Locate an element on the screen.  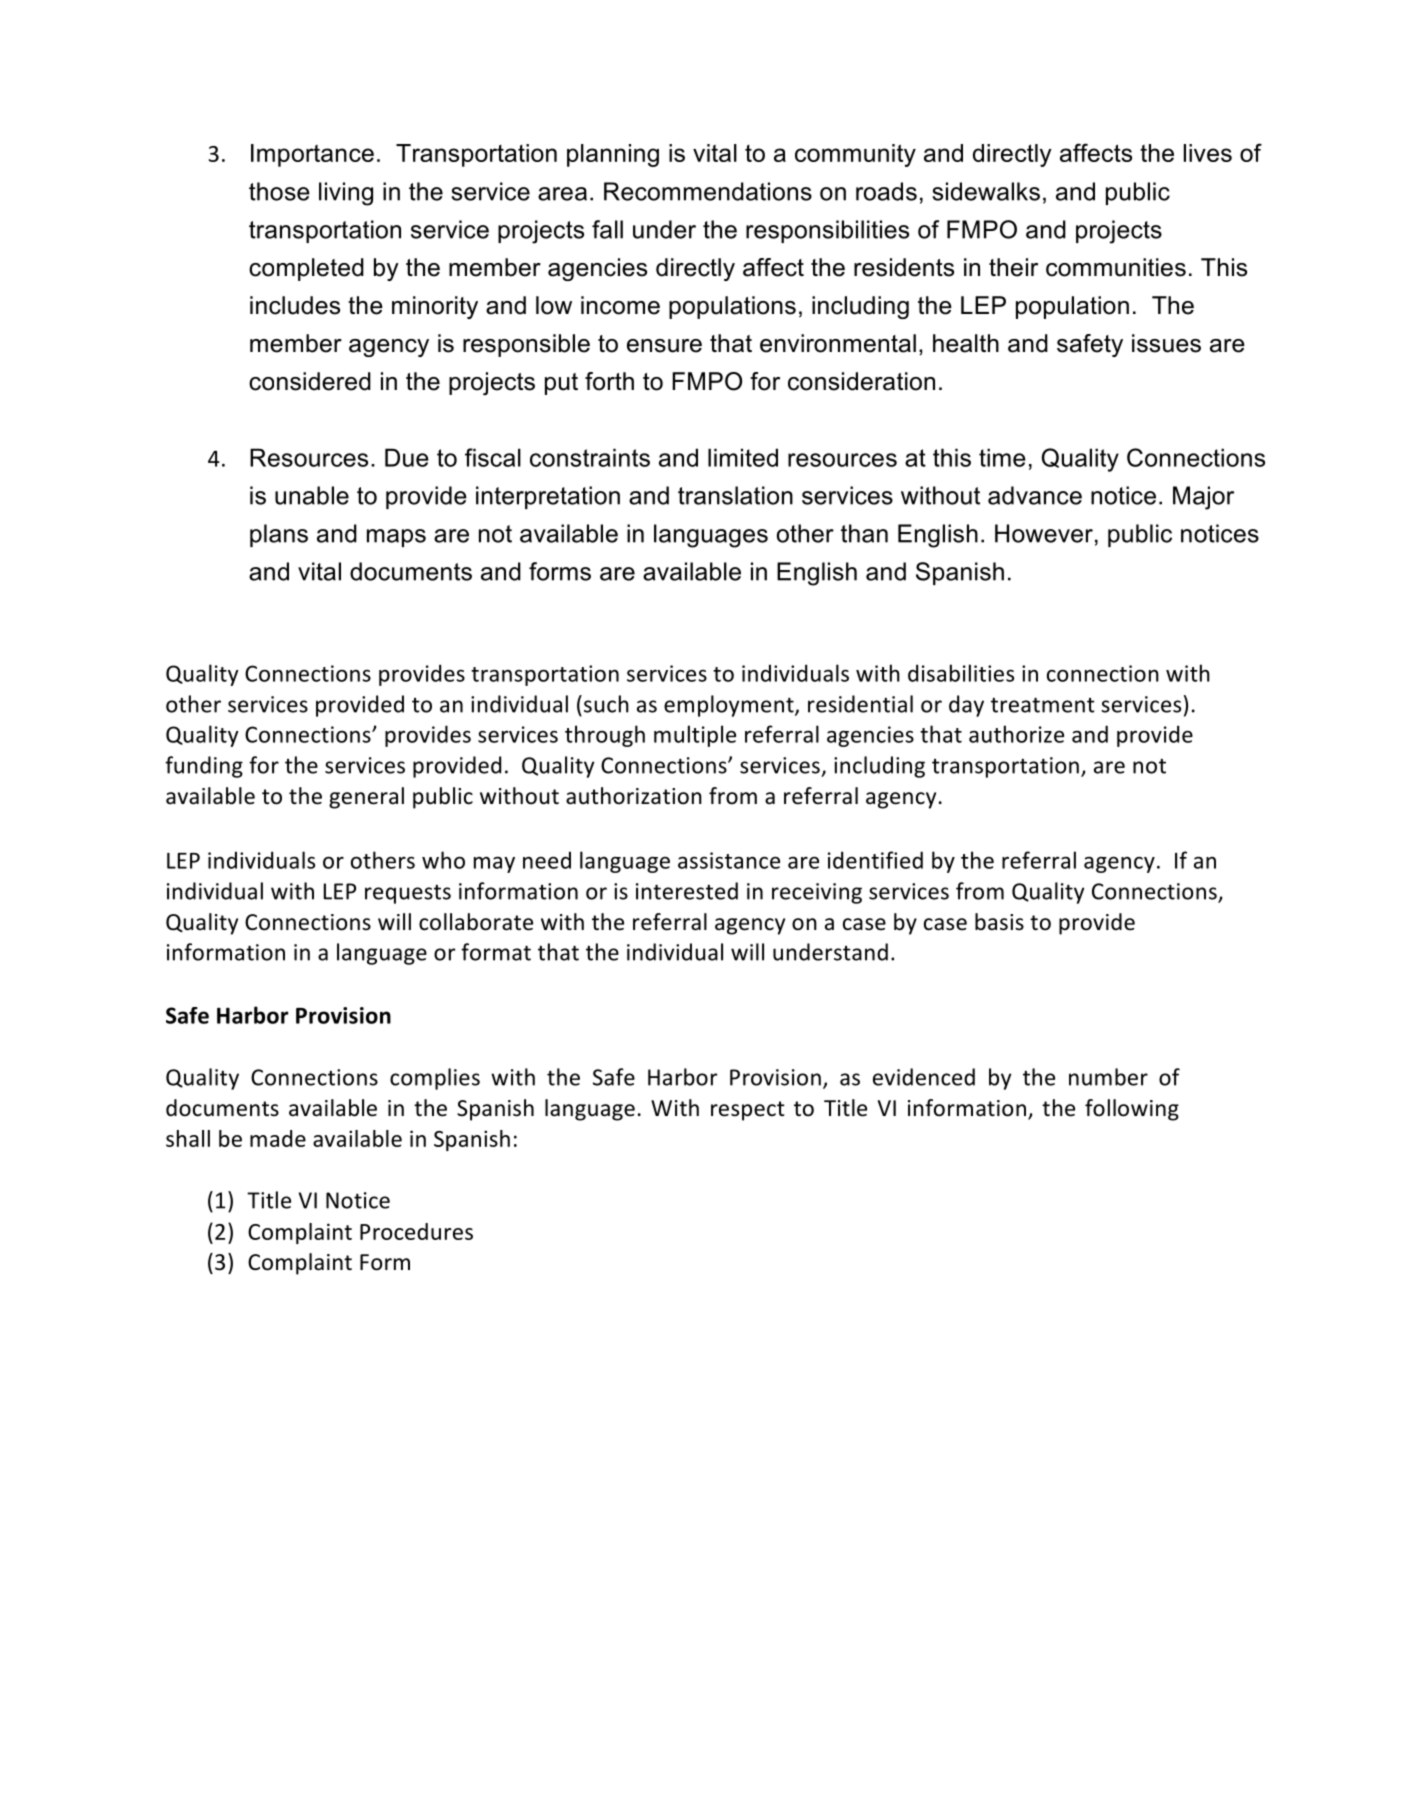
funding is located at coordinates (204, 767).
